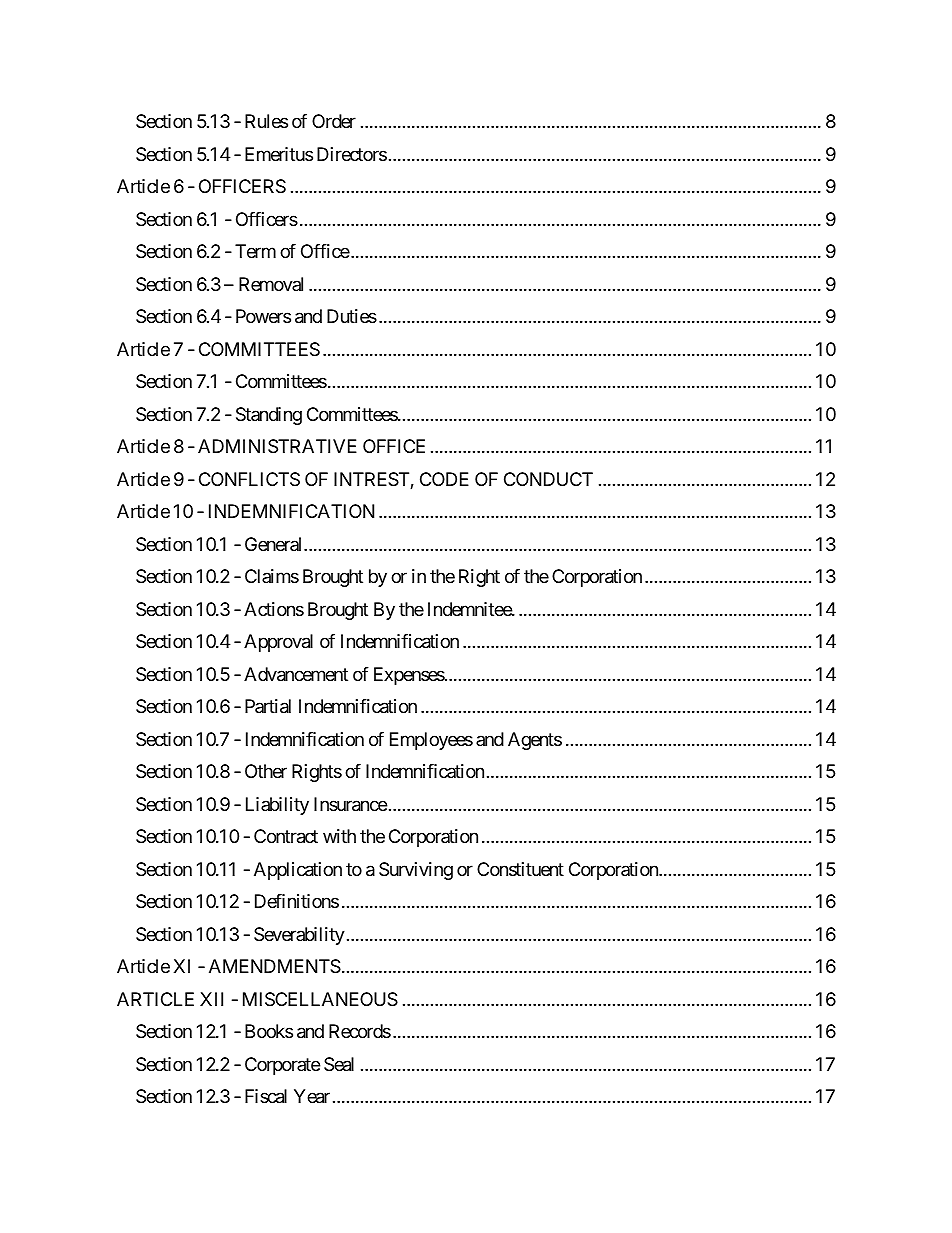 The width and height of the page is (952, 1233). Describe the element at coordinates (266, 1096) in the page. I see `Fiscal` at that location.
